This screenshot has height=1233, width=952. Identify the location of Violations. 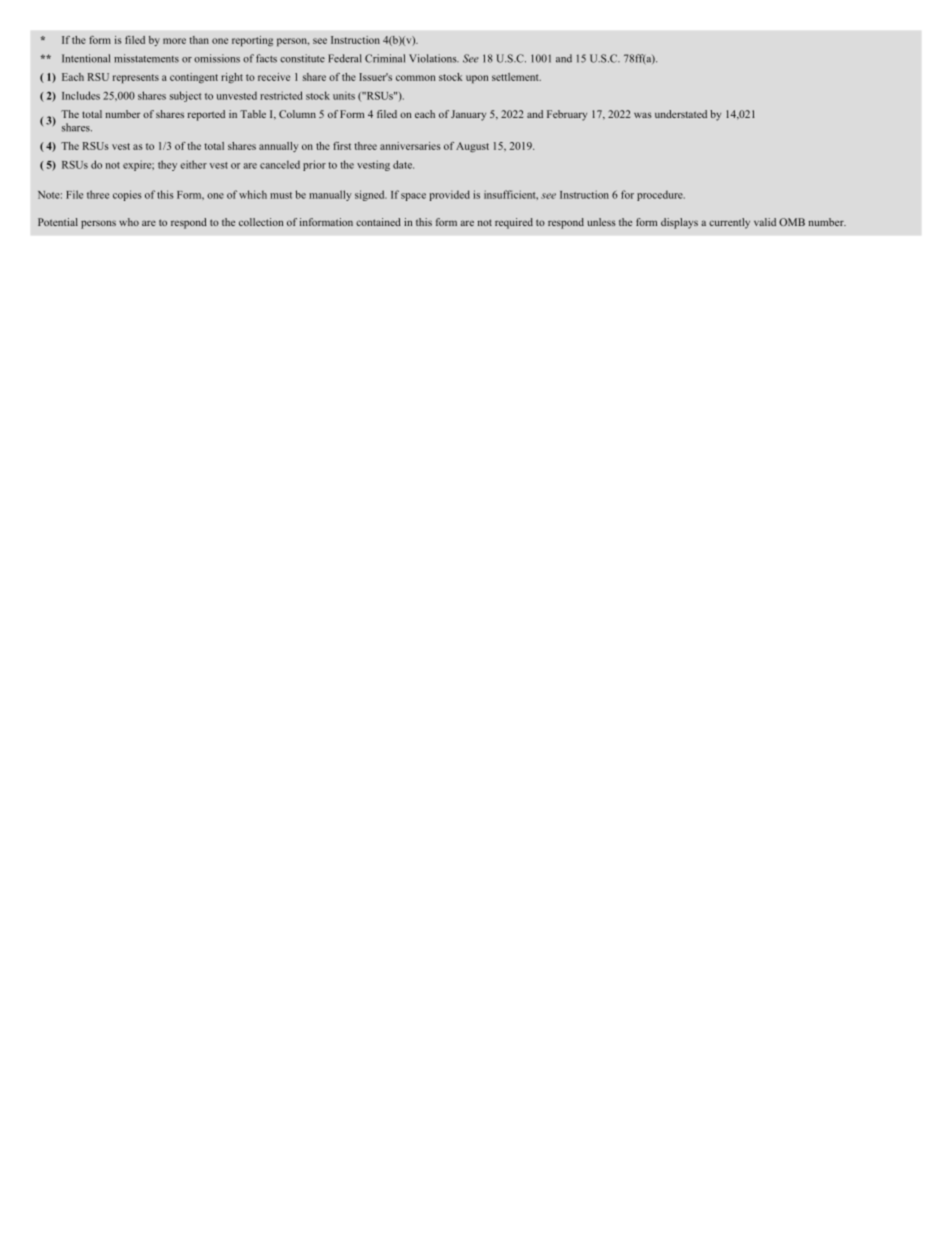
(434, 58).
